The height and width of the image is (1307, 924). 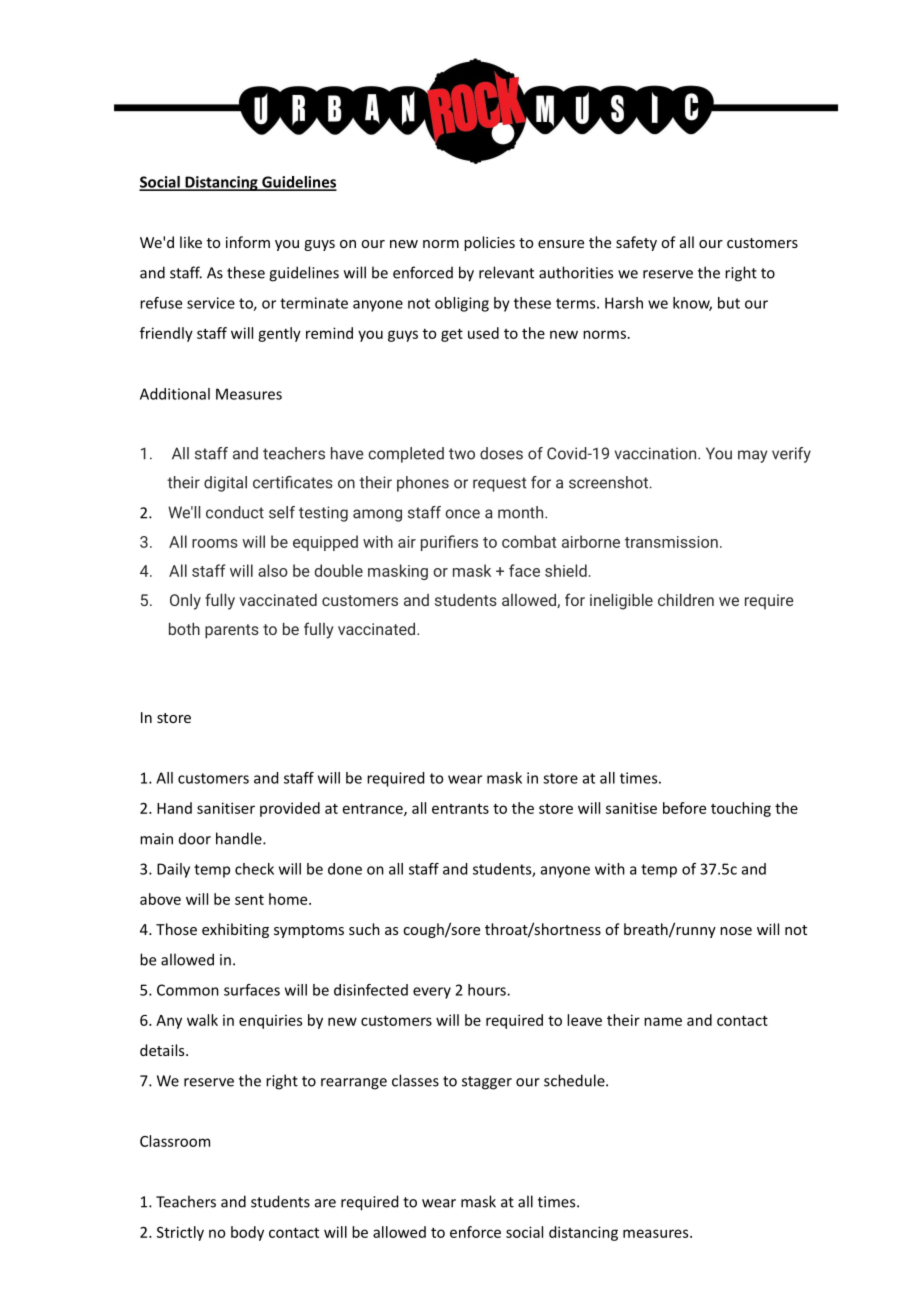 I want to click on relevant, so click(x=506, y=272).
